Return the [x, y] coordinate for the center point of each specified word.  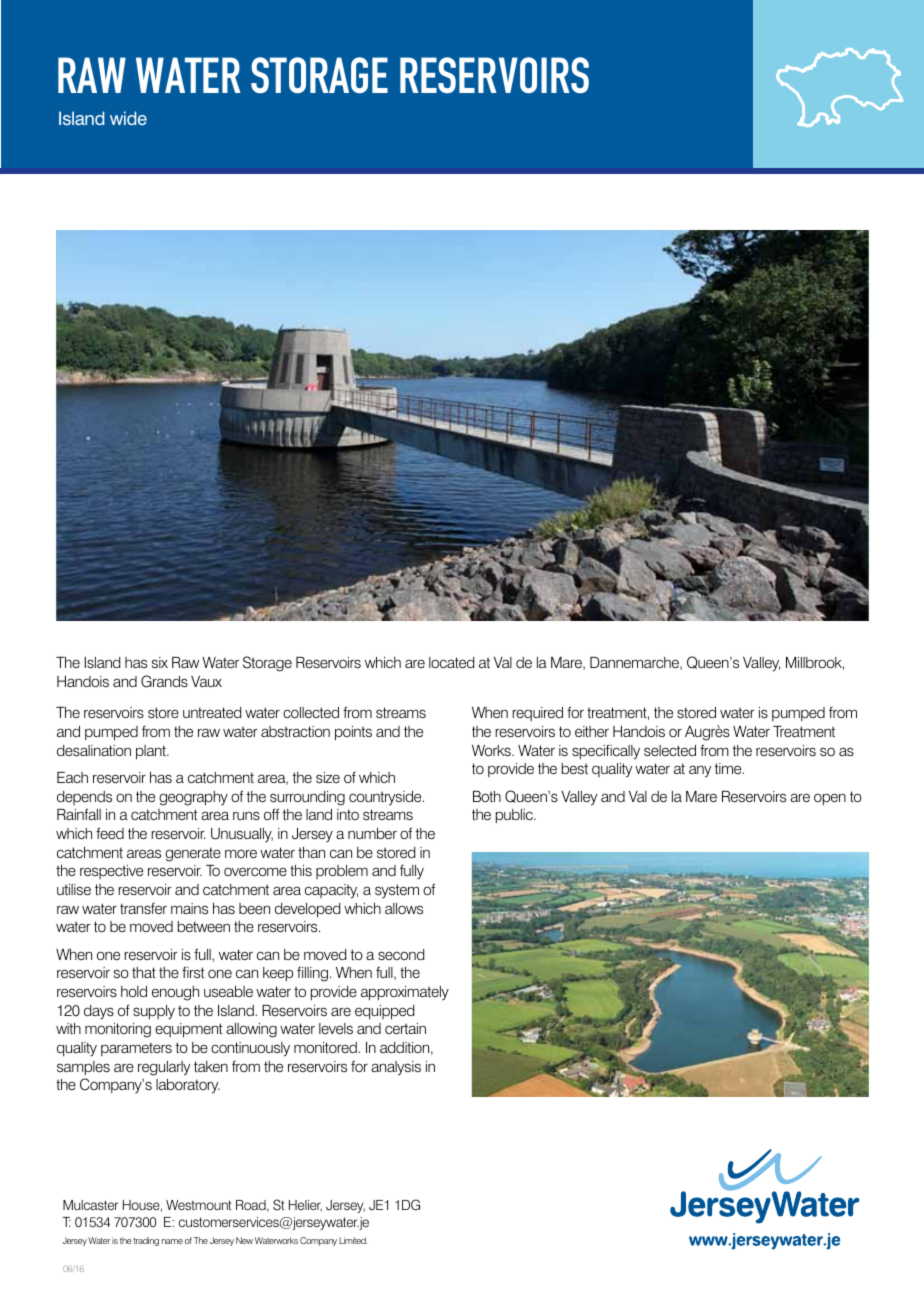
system [397, 891]
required [537, 714]
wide [128, 118]
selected [670, 750]
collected [311, 712]
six [160, 662]
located [451, 662]
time [729, 768]
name [172, 1241]
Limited [353, 1240]
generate [193, 854]
